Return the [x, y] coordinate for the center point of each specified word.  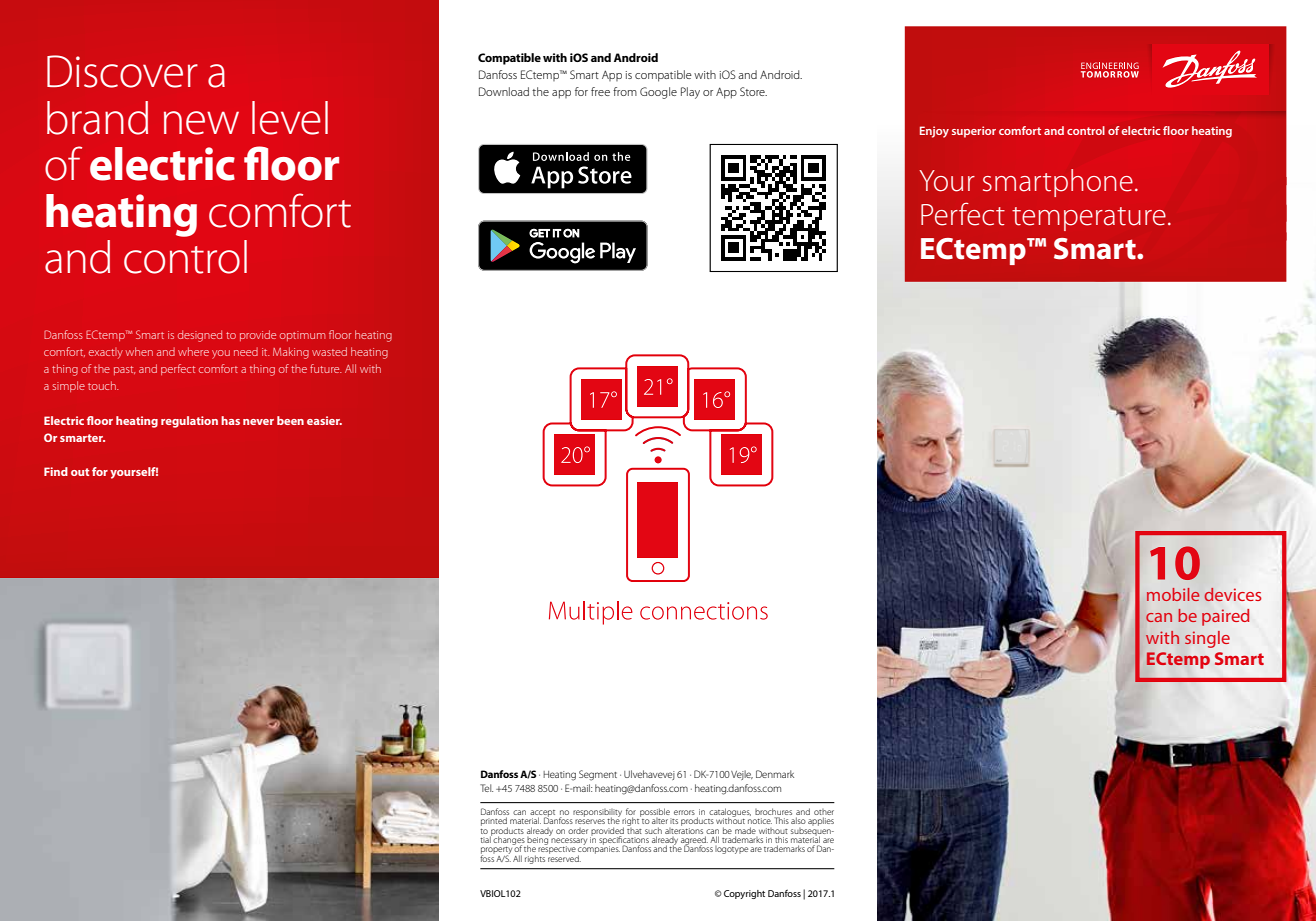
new [201, 123]
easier [324, 420]
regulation [189, 422]
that [634, 829]
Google [658, 93]
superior [974, 132]
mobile [1173, 594]
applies [821, 821]
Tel [486, 788]
